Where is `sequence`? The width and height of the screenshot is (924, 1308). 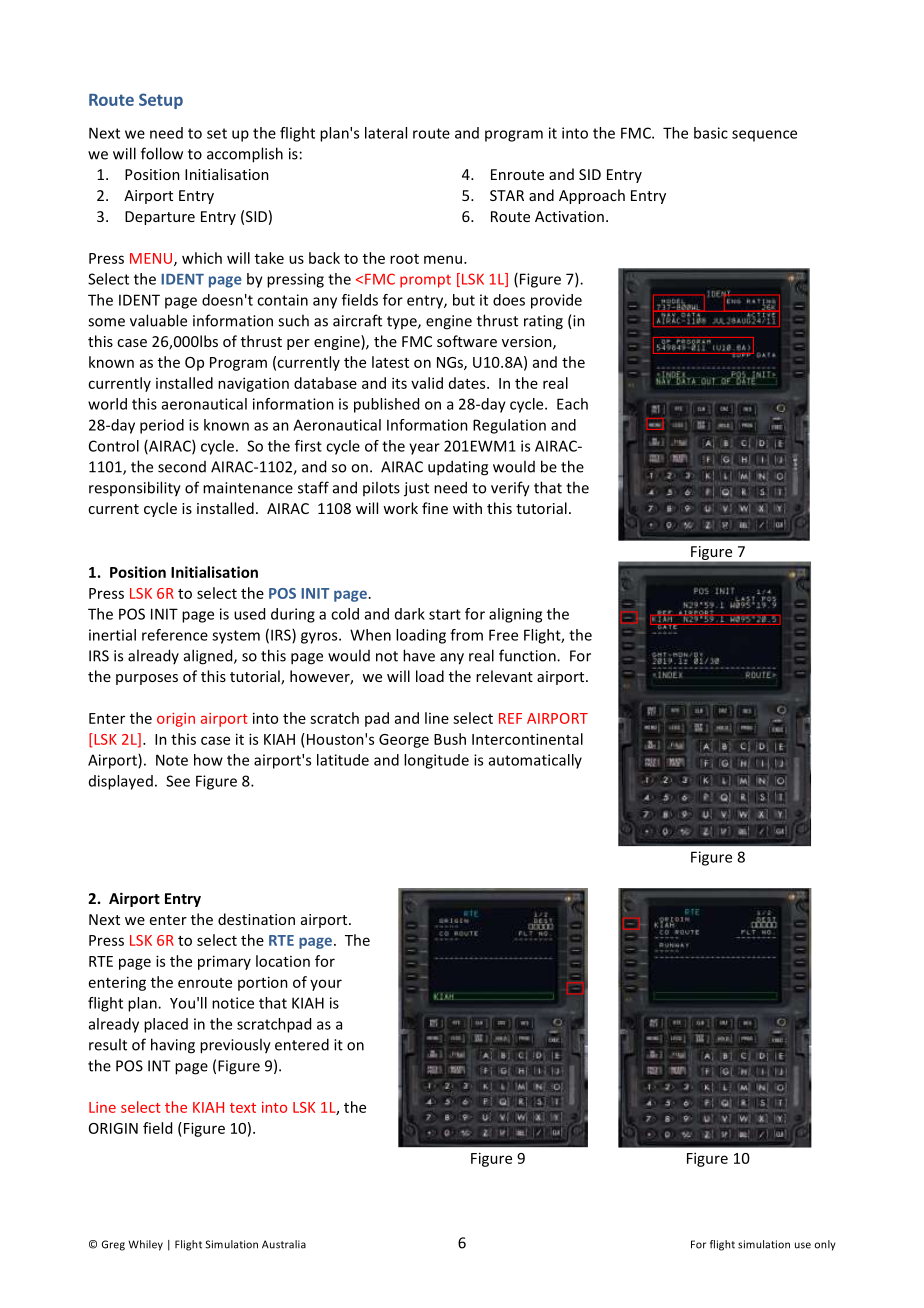
sequence is located at coordinates (764, 136).
